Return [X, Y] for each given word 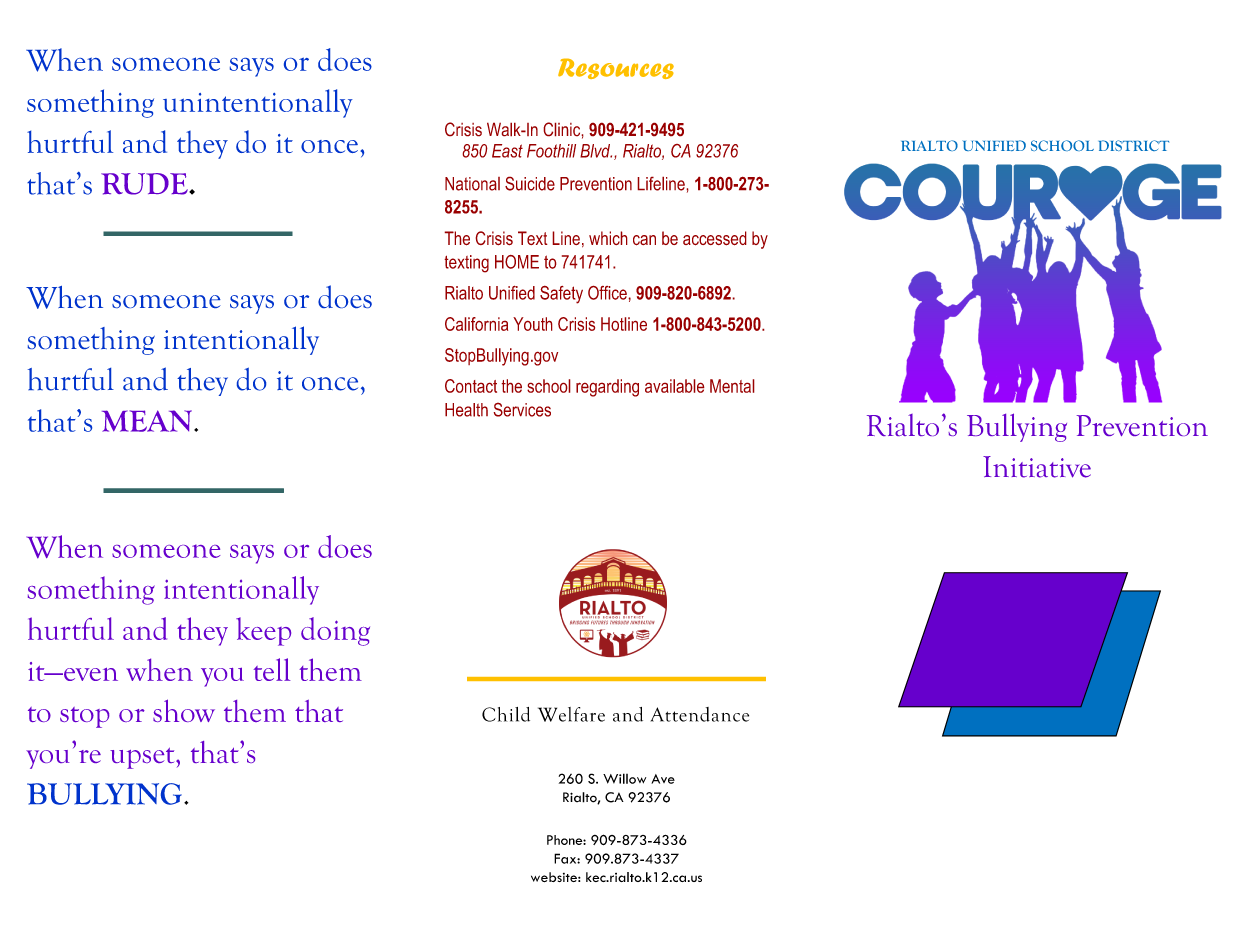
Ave [663, 779]
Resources [616, 68]
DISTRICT [1133, 145]
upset [143, 758]
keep [263, 631]
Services [522, 409]
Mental [732, 386]
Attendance [700, 714]
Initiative [1037, 467]
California [476, 324]
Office [608, 292]
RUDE [145, 184]
